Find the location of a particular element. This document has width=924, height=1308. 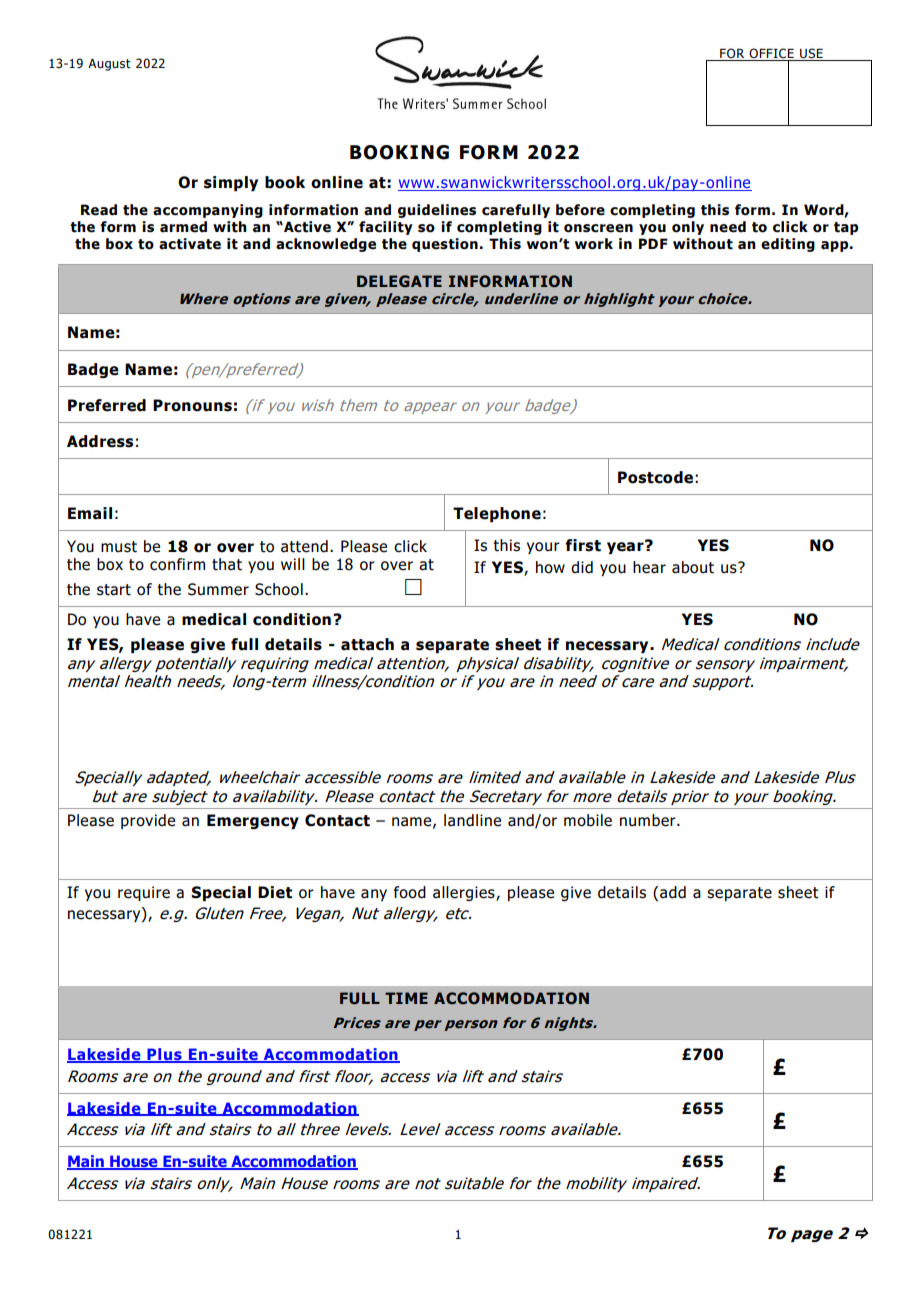

about is located at coordinates (693, 567).
